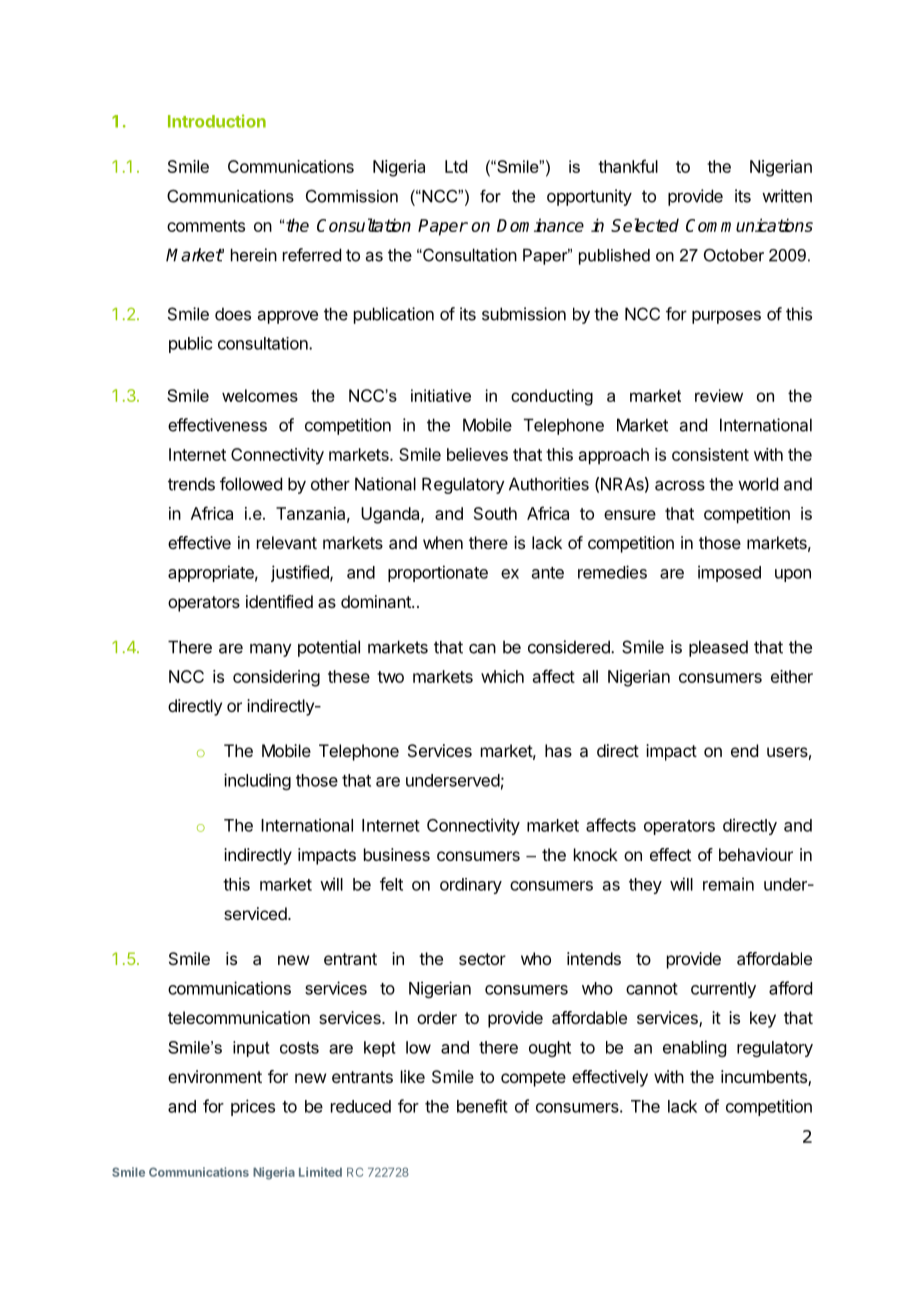 This page has height=1308, width=924. Describe the element at coordinates (471, 886) in the page. I see `ordinary` at that location.
